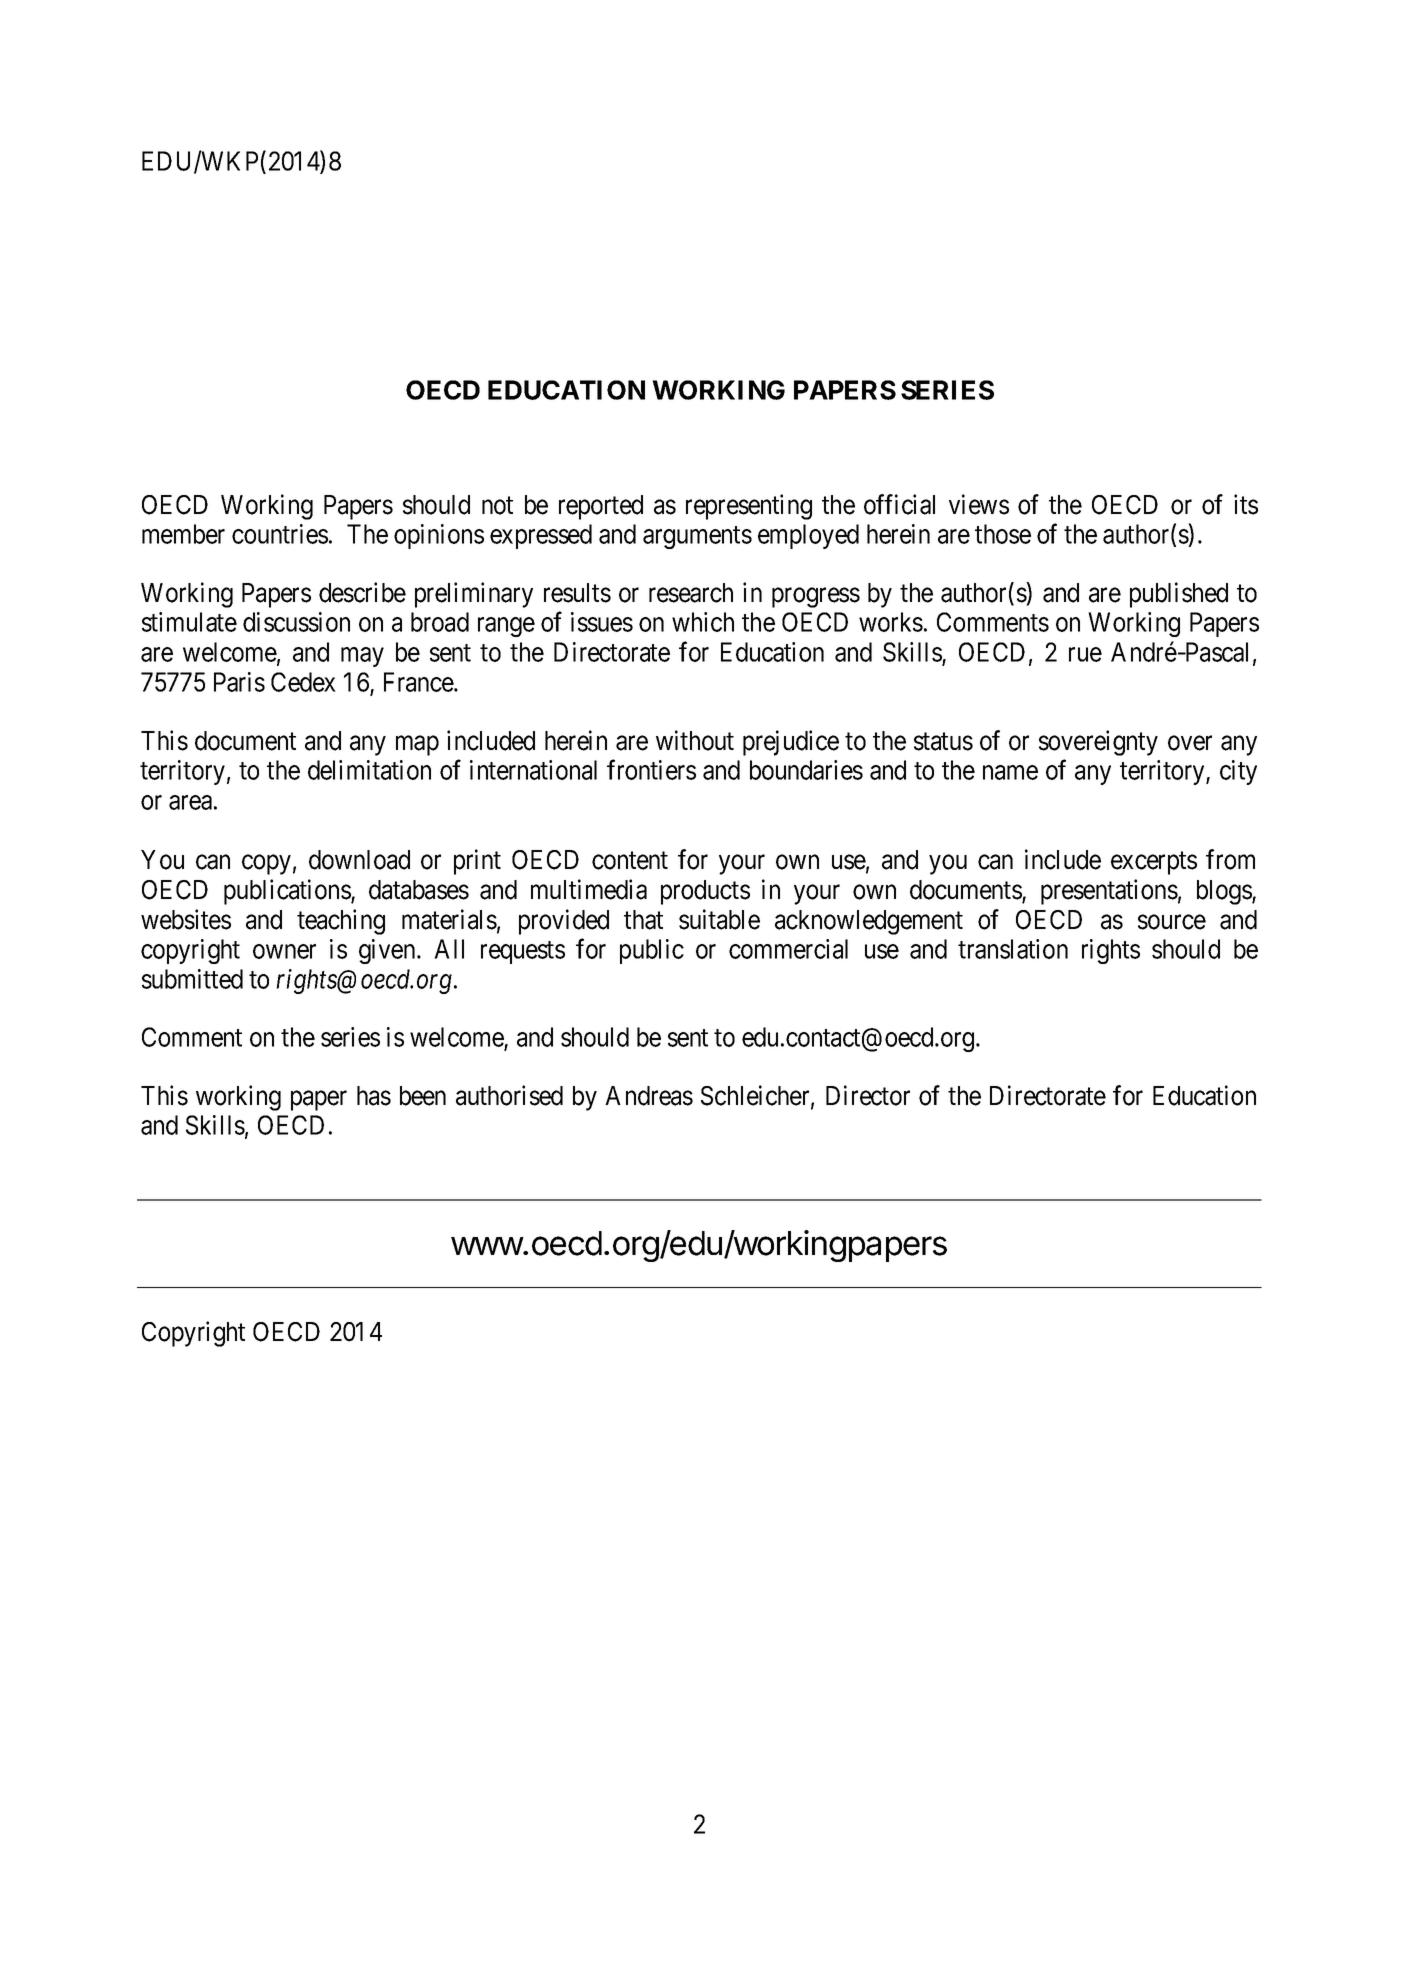 The image size is (1405, 1987). I want to click on name, so click(1010, 772).
